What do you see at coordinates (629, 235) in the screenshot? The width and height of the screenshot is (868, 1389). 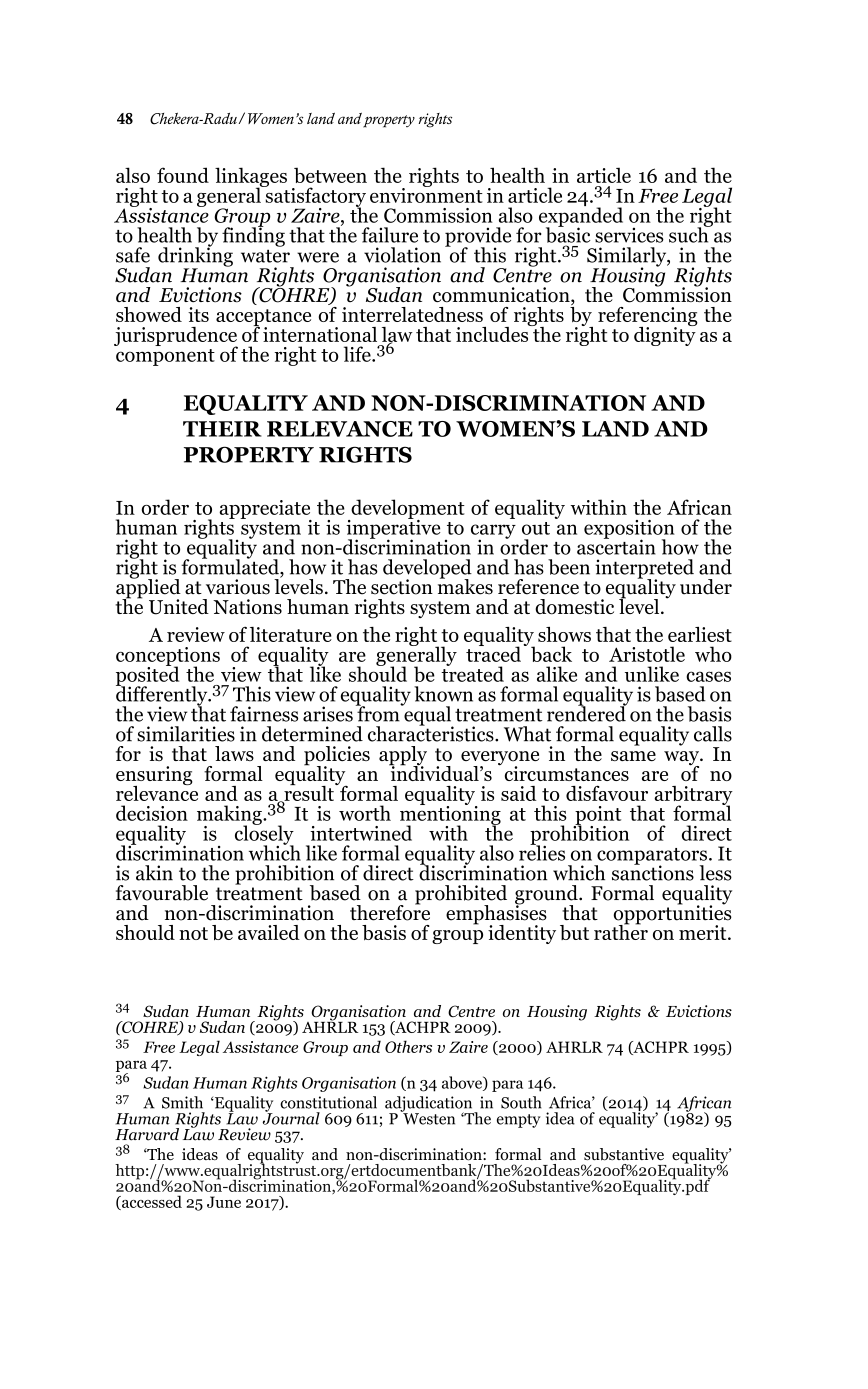 I see `services` at bounding box center [629, 235].
